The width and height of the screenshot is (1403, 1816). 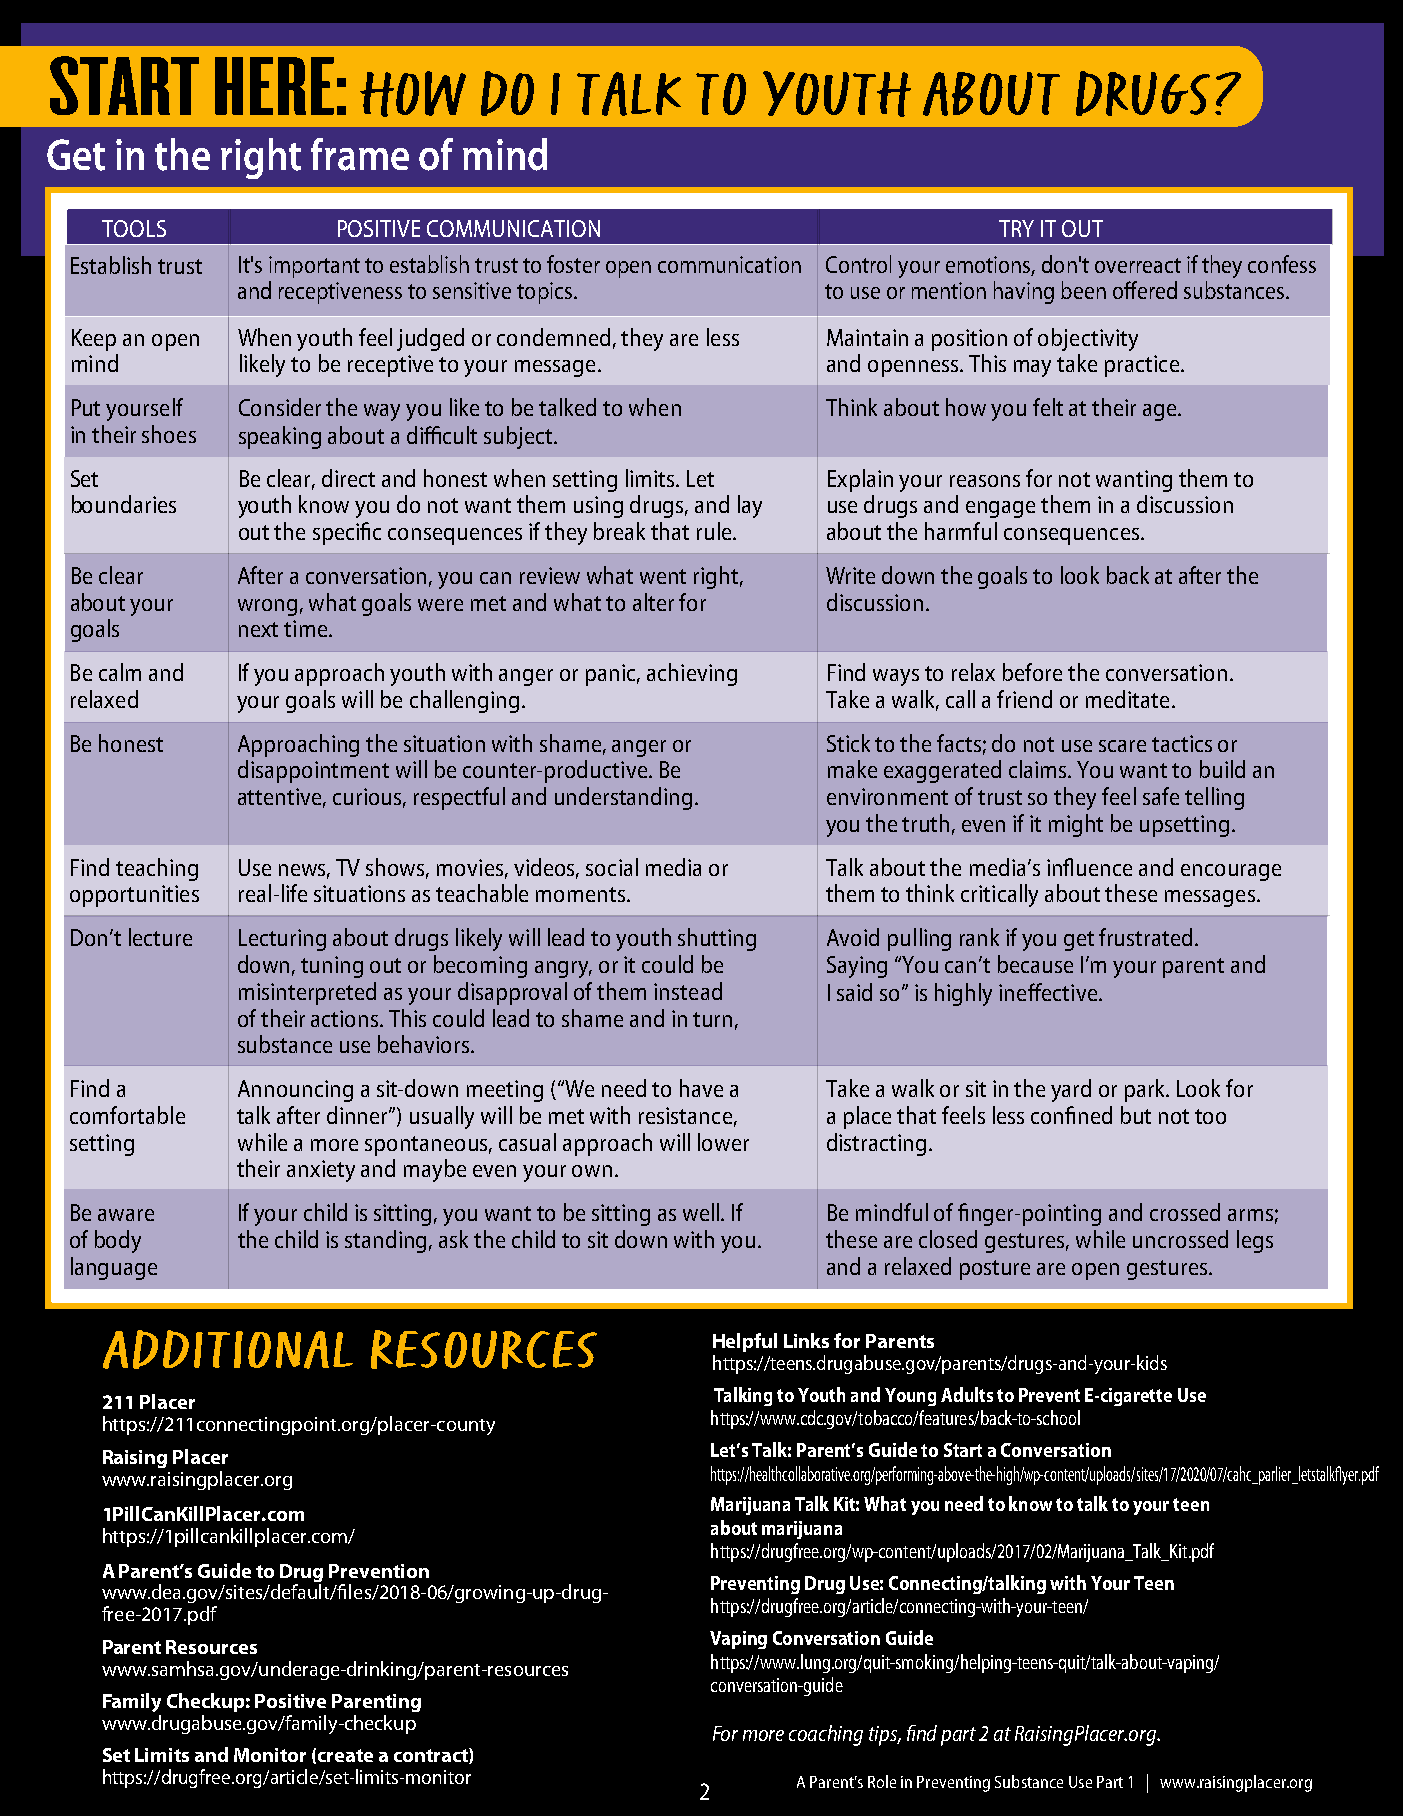 What do you see at coordinates (573, 264) in the screenshot?
I see `foster` at bounding box center [573, 264].
